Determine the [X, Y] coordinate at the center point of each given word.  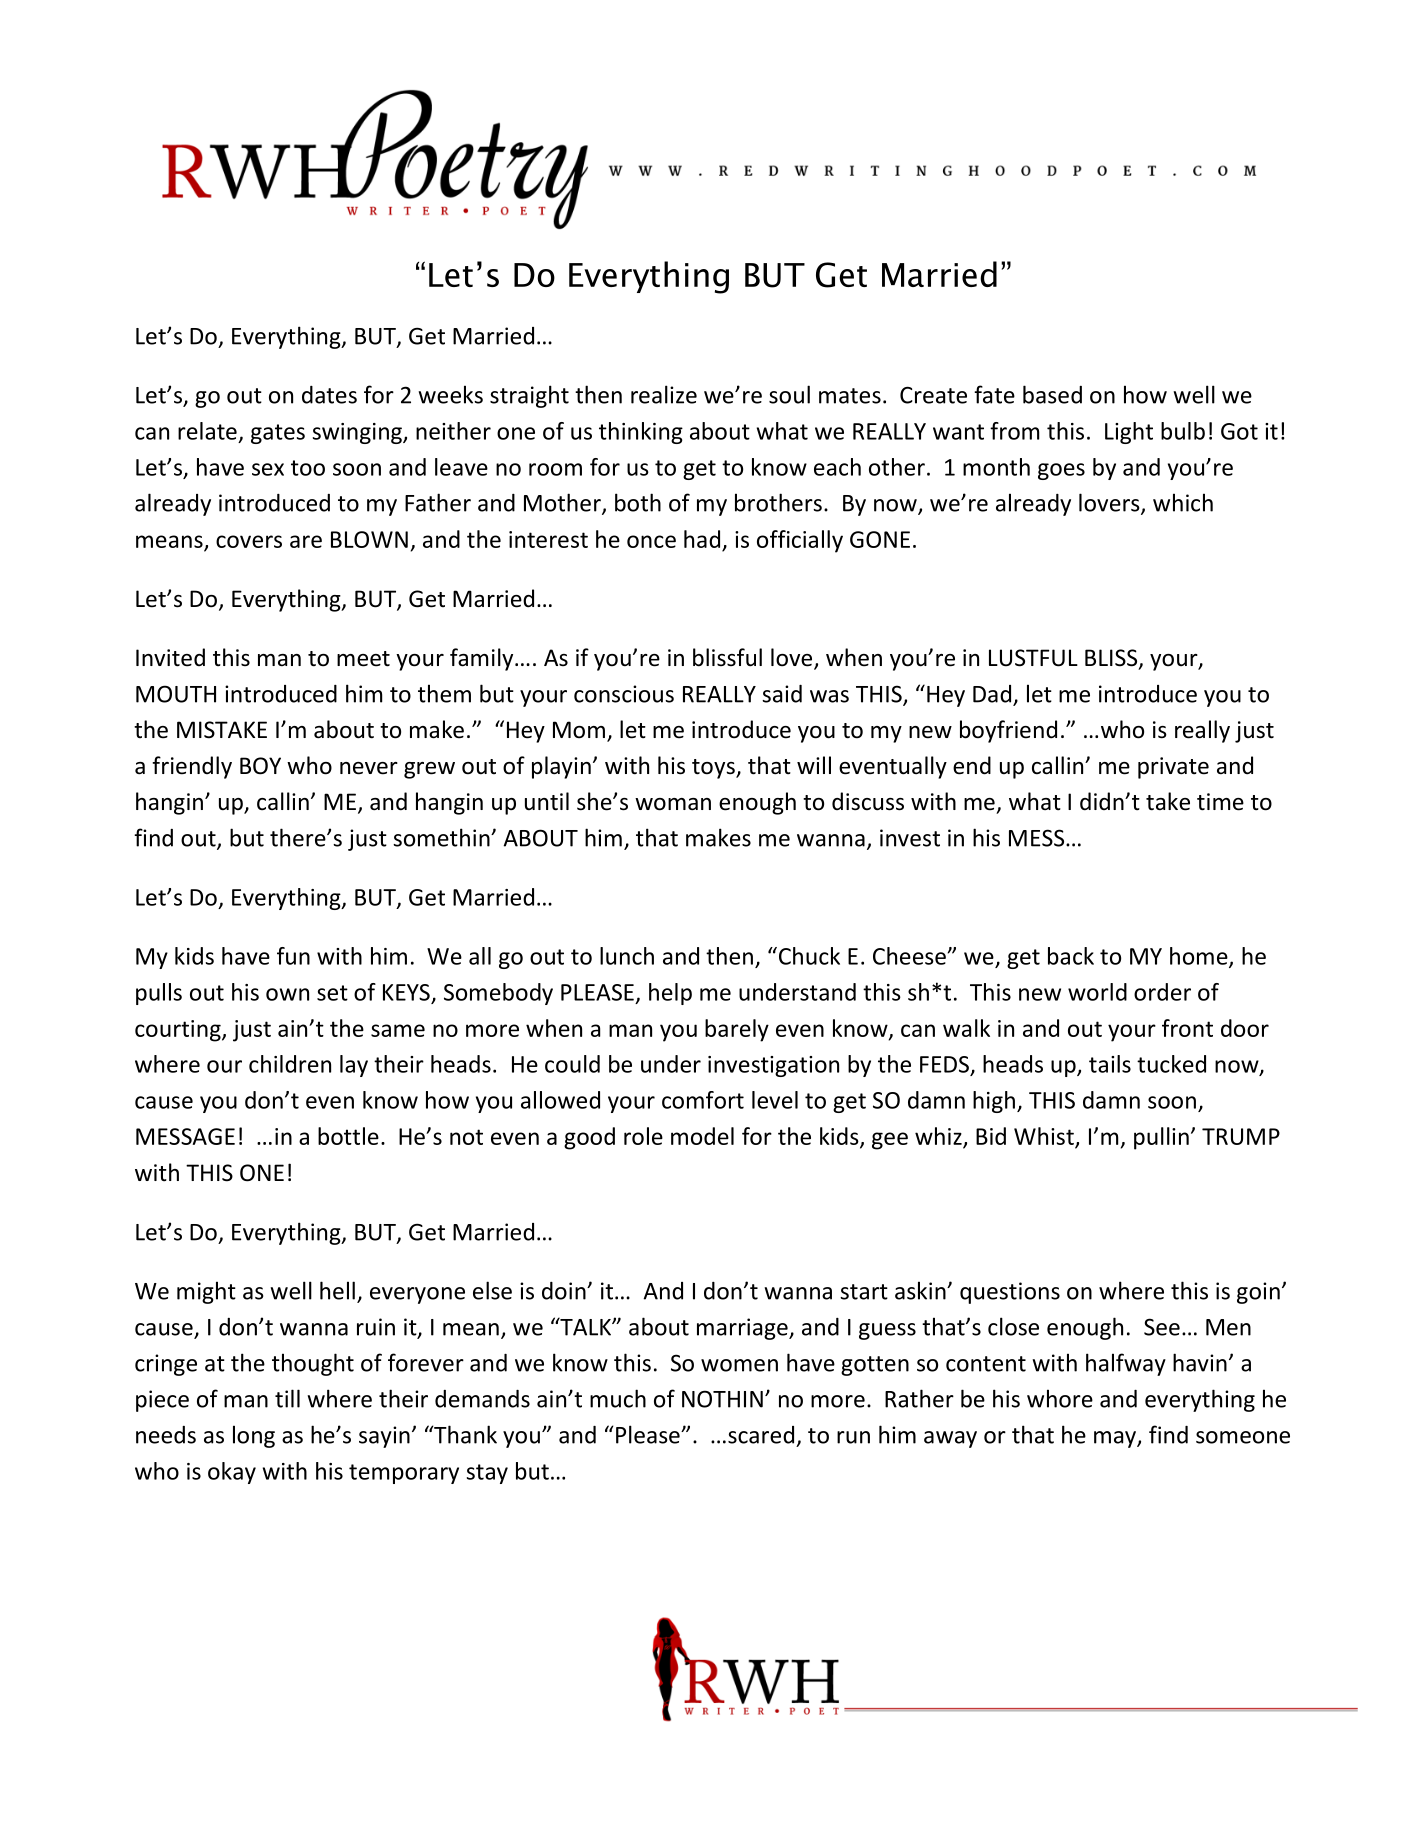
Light [1129, 433]
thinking [641, 433]
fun [293, 956]
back [1071, 956]
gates [278, 434]
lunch [627, 956]
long [254, 1436]
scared [761, 1435]
